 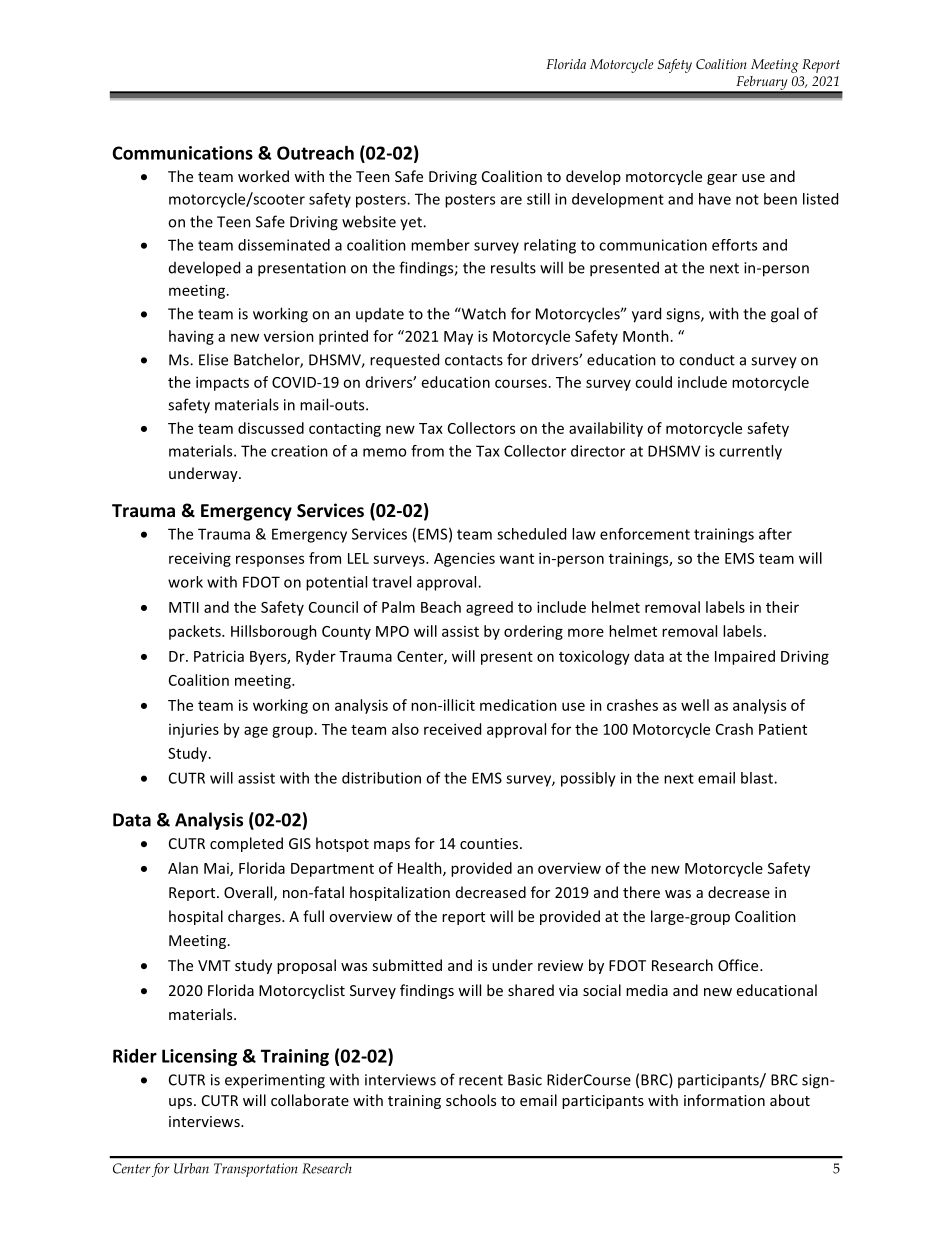 What do you see at coordinates (256, 1170) in the image?
I see `Transportation` at bounding box center [256, 1170].
